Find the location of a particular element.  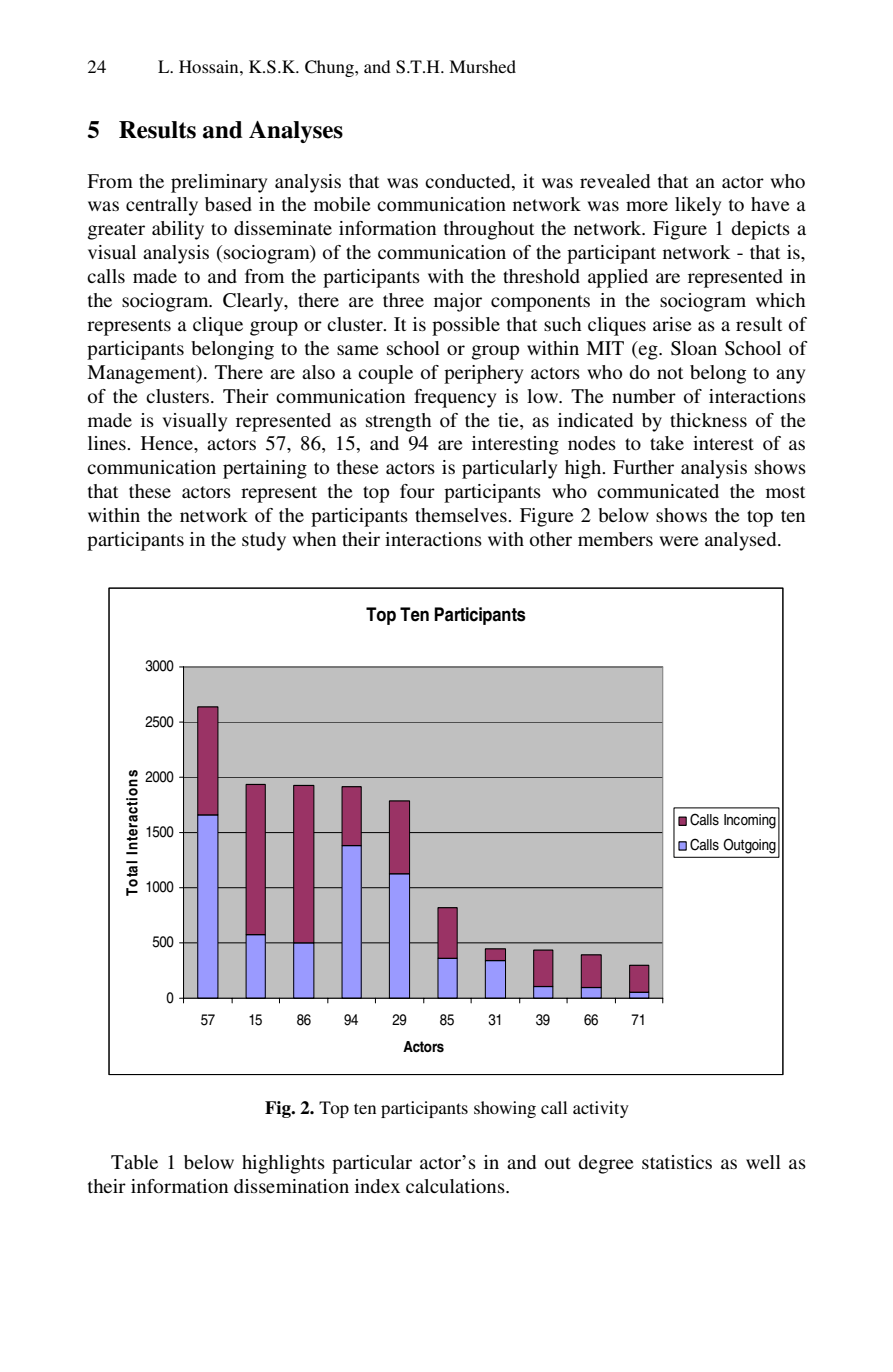

were is located at coordinates (679, 541).
